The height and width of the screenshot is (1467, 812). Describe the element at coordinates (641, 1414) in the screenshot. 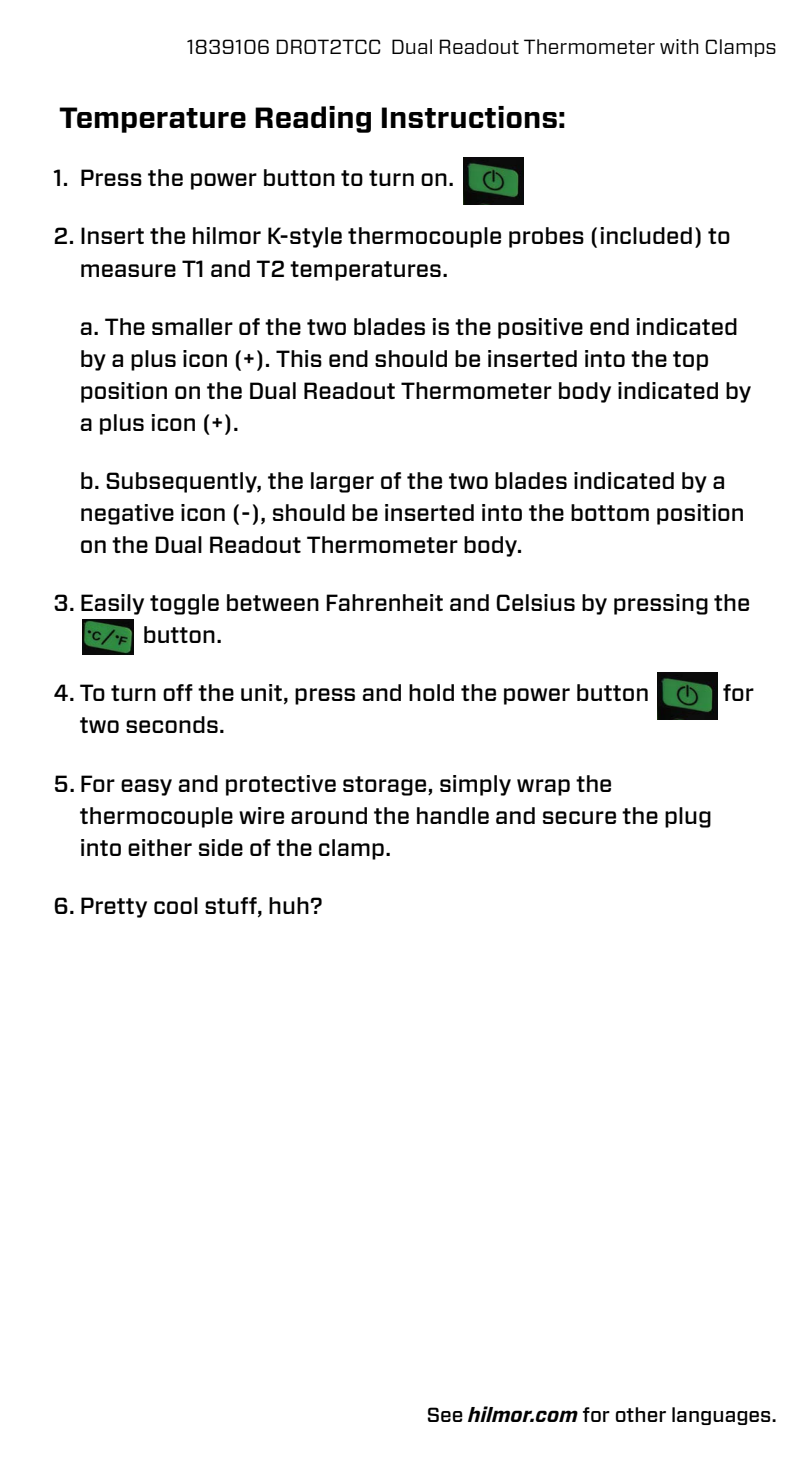

I see `other` at that location.
